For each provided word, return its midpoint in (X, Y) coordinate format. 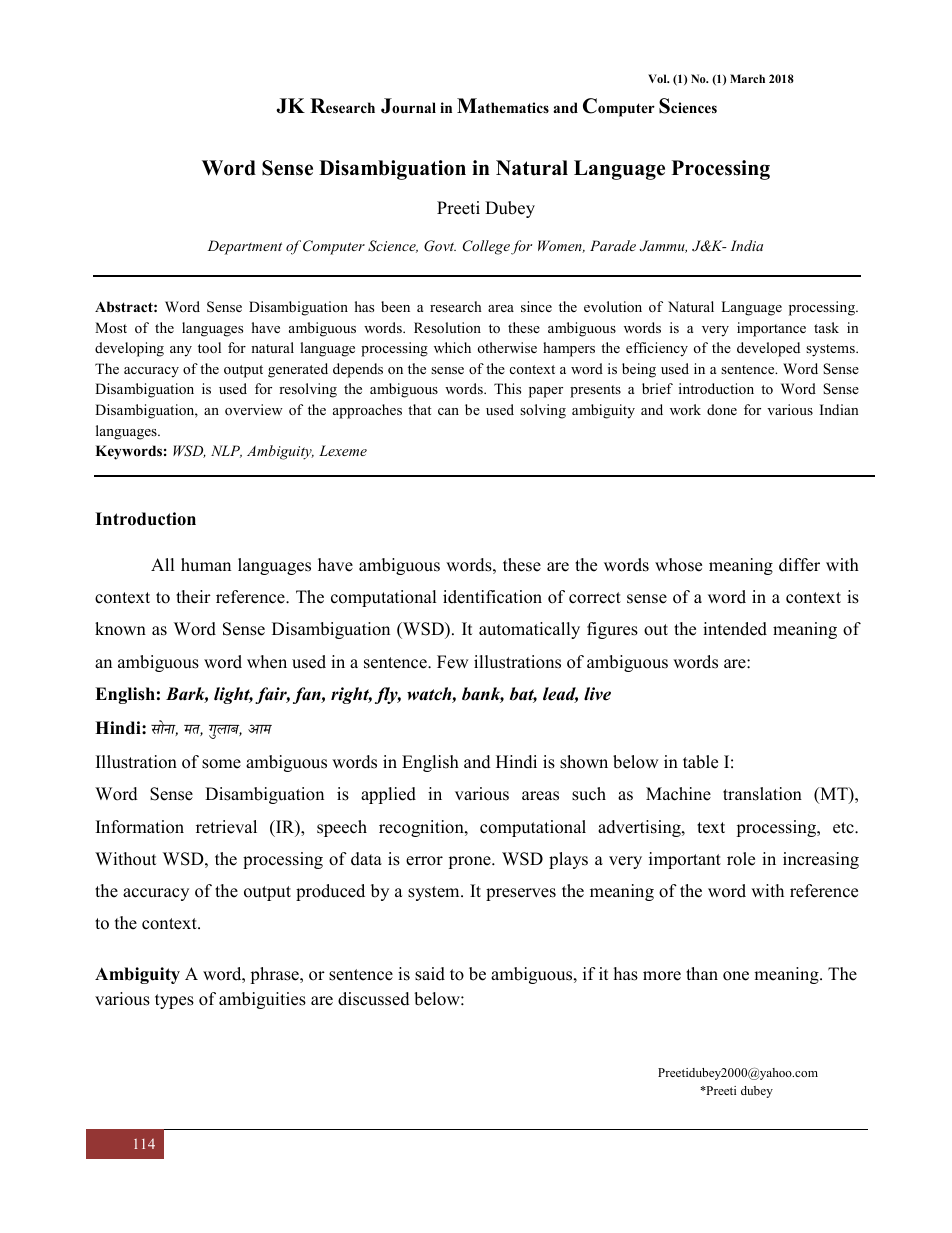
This (507, 388)
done (722, 409)
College (486, 247)
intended (735, 629)
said (430, 974)
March (747, 78)
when (267, 662)
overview (254, 409)
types (174, 1001)
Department (244, 247)
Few (452, 662)
